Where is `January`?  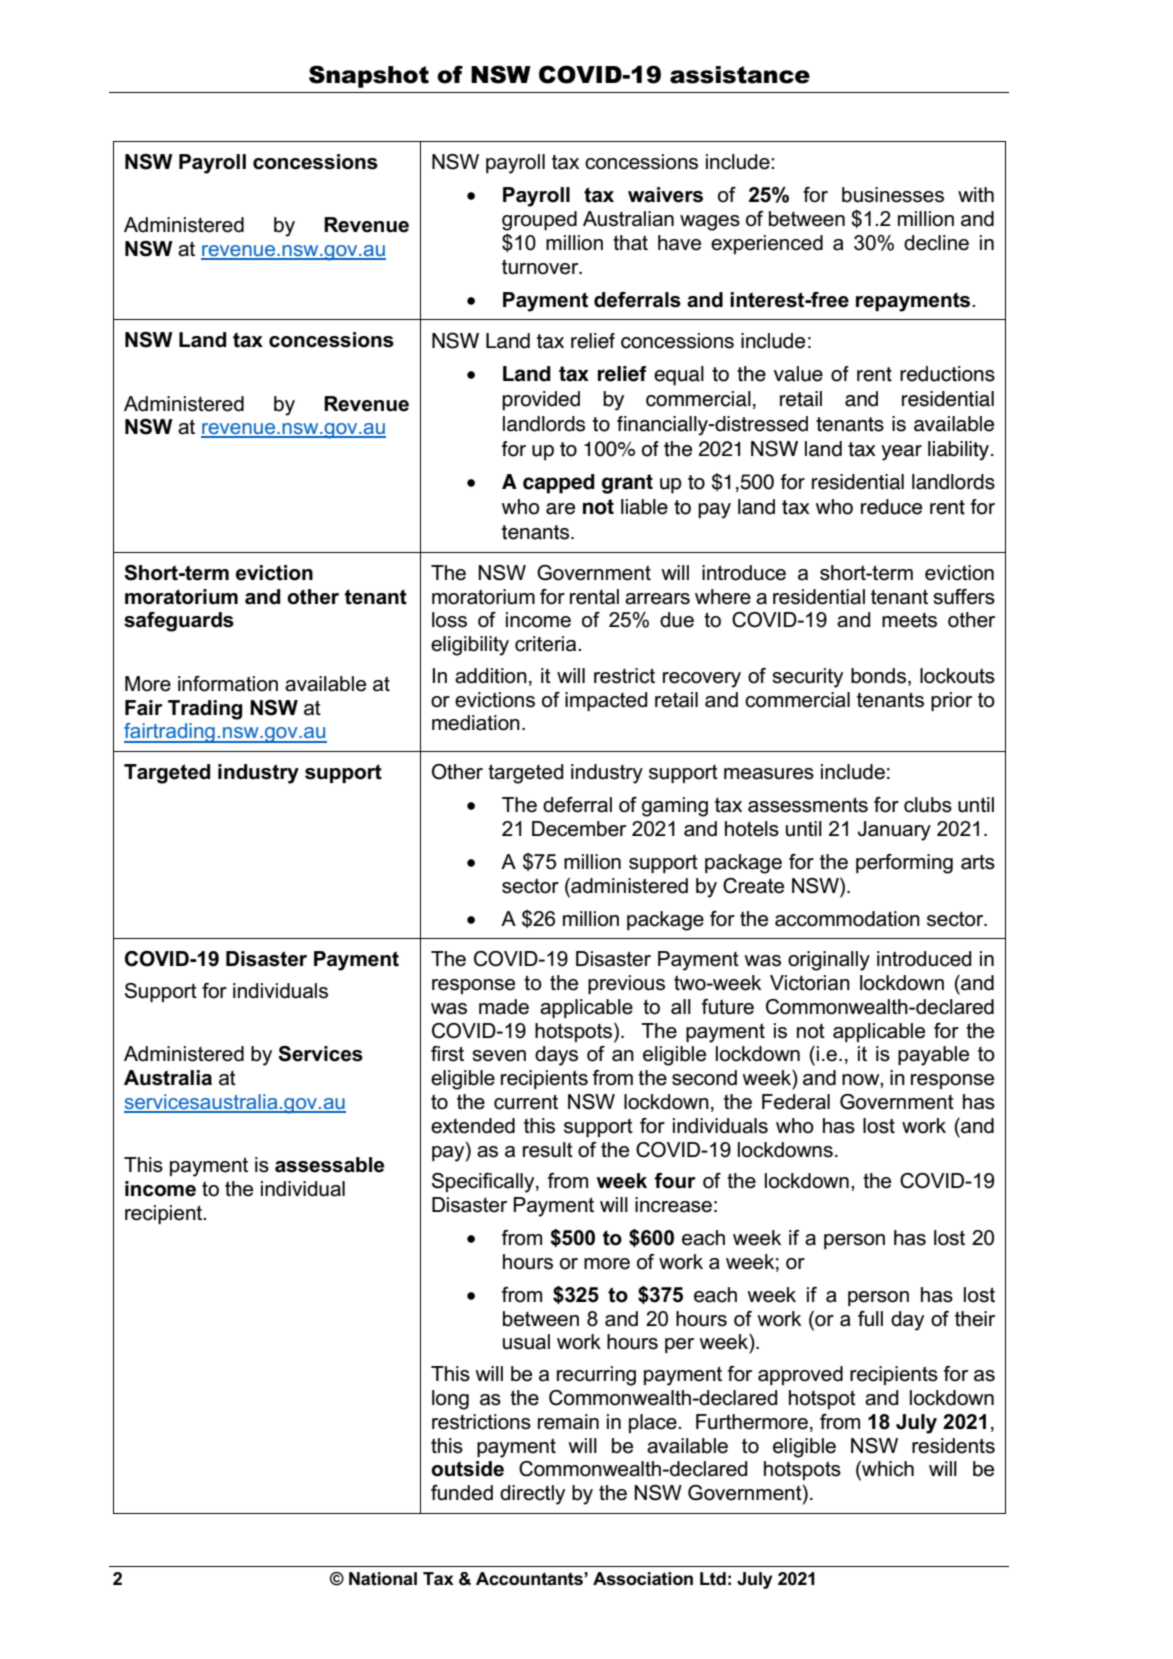
January is located at coordinates (894, 831).
